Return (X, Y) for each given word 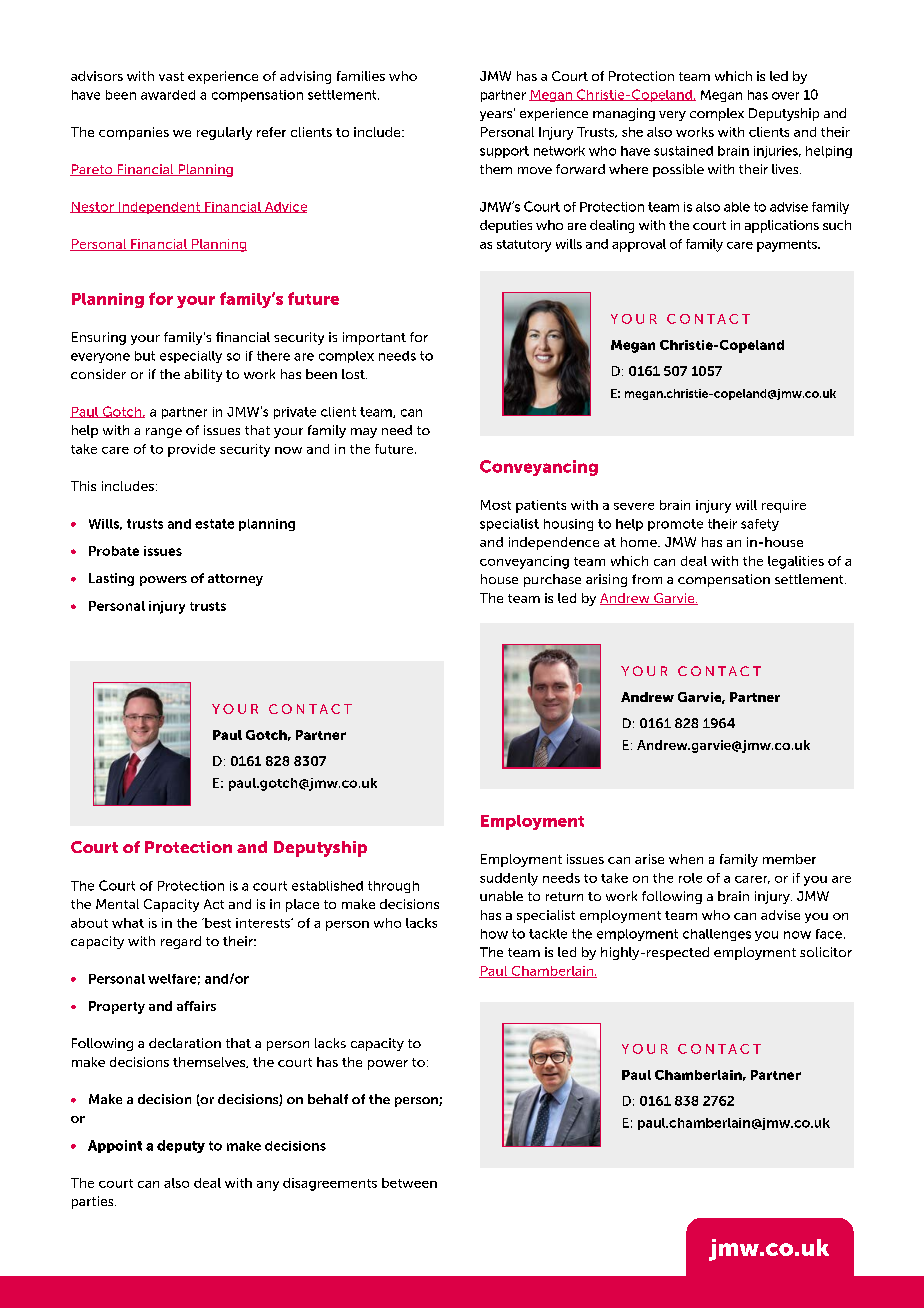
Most (496, 505)
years (497, 115)
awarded (168, 95)
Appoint (115, 1146)
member (789, 859)
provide (191, 450)
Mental (117, 904)
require (784, 506)
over (785, 96)
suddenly (509, 879)
